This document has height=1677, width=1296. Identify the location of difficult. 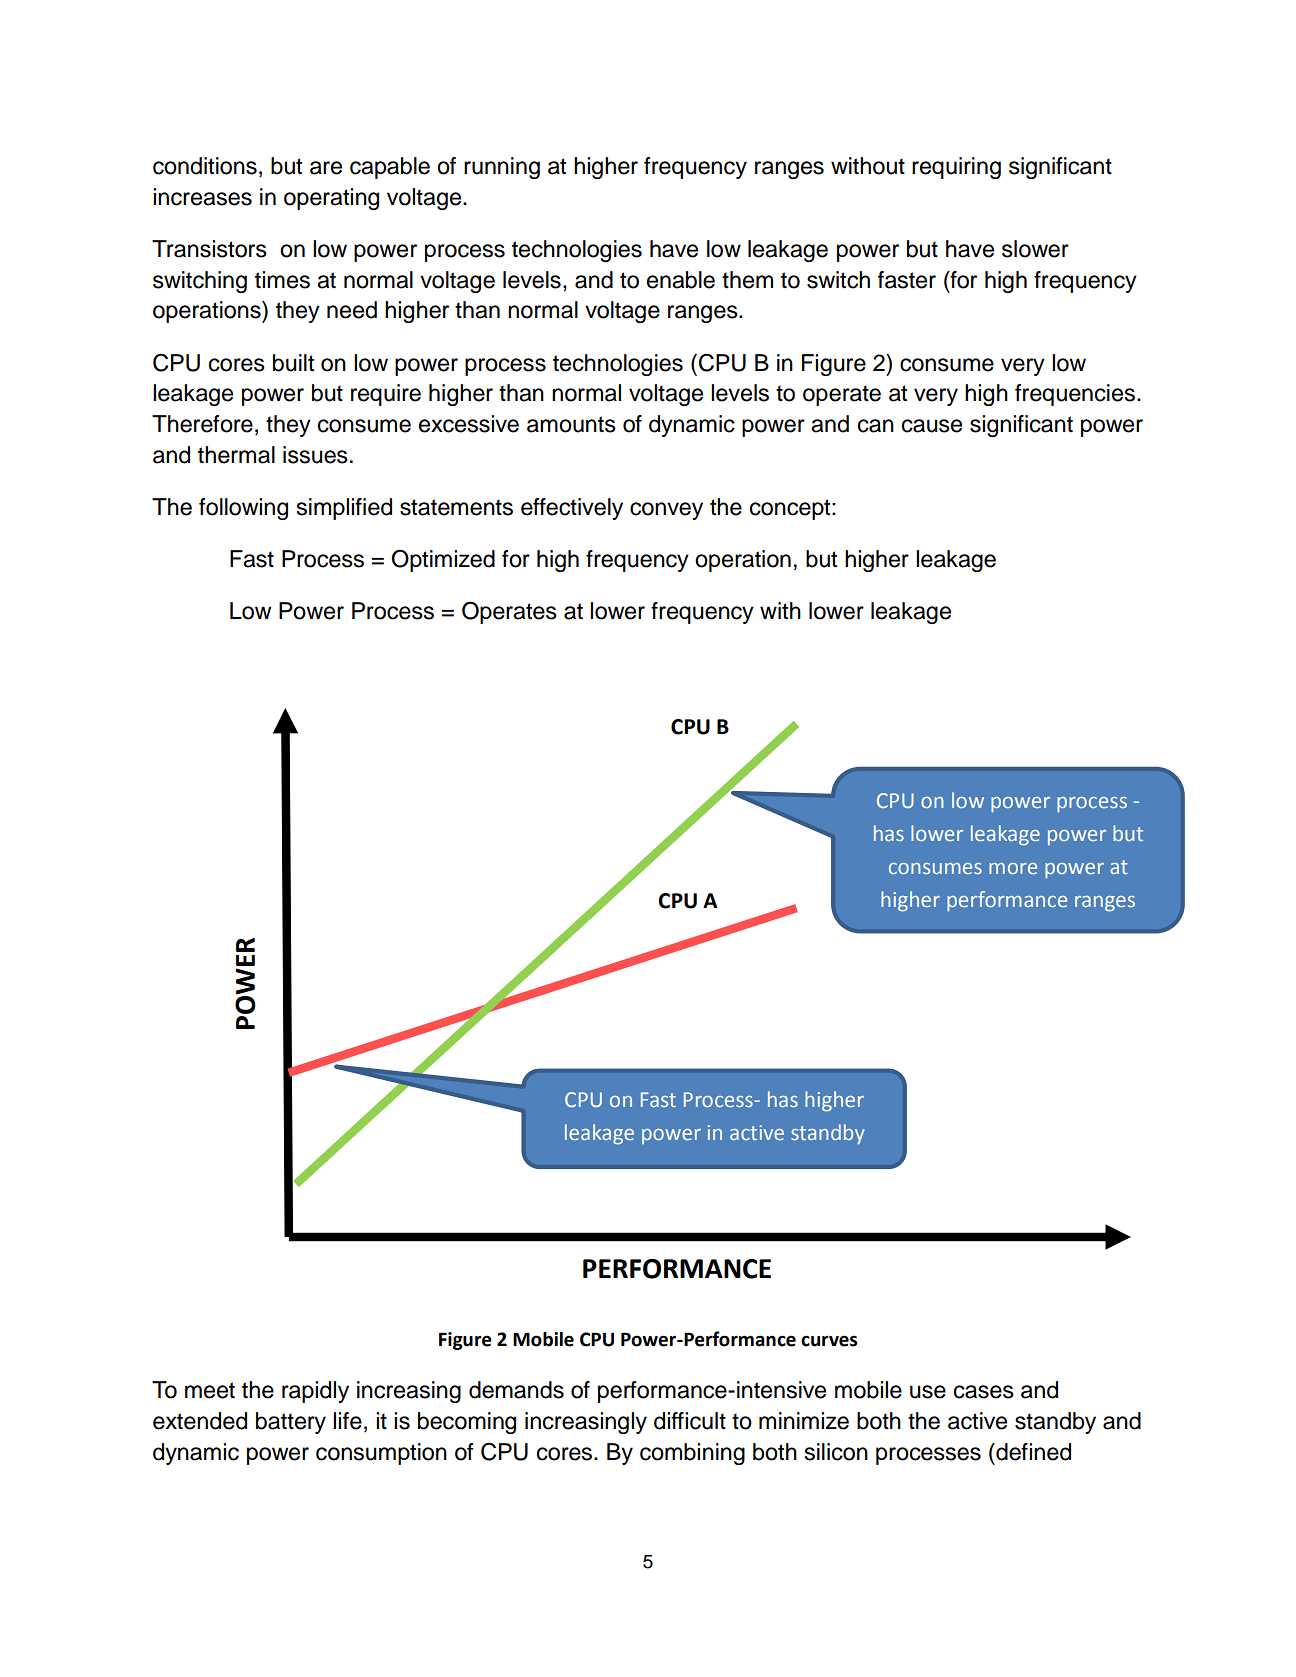
(690, 1421).
